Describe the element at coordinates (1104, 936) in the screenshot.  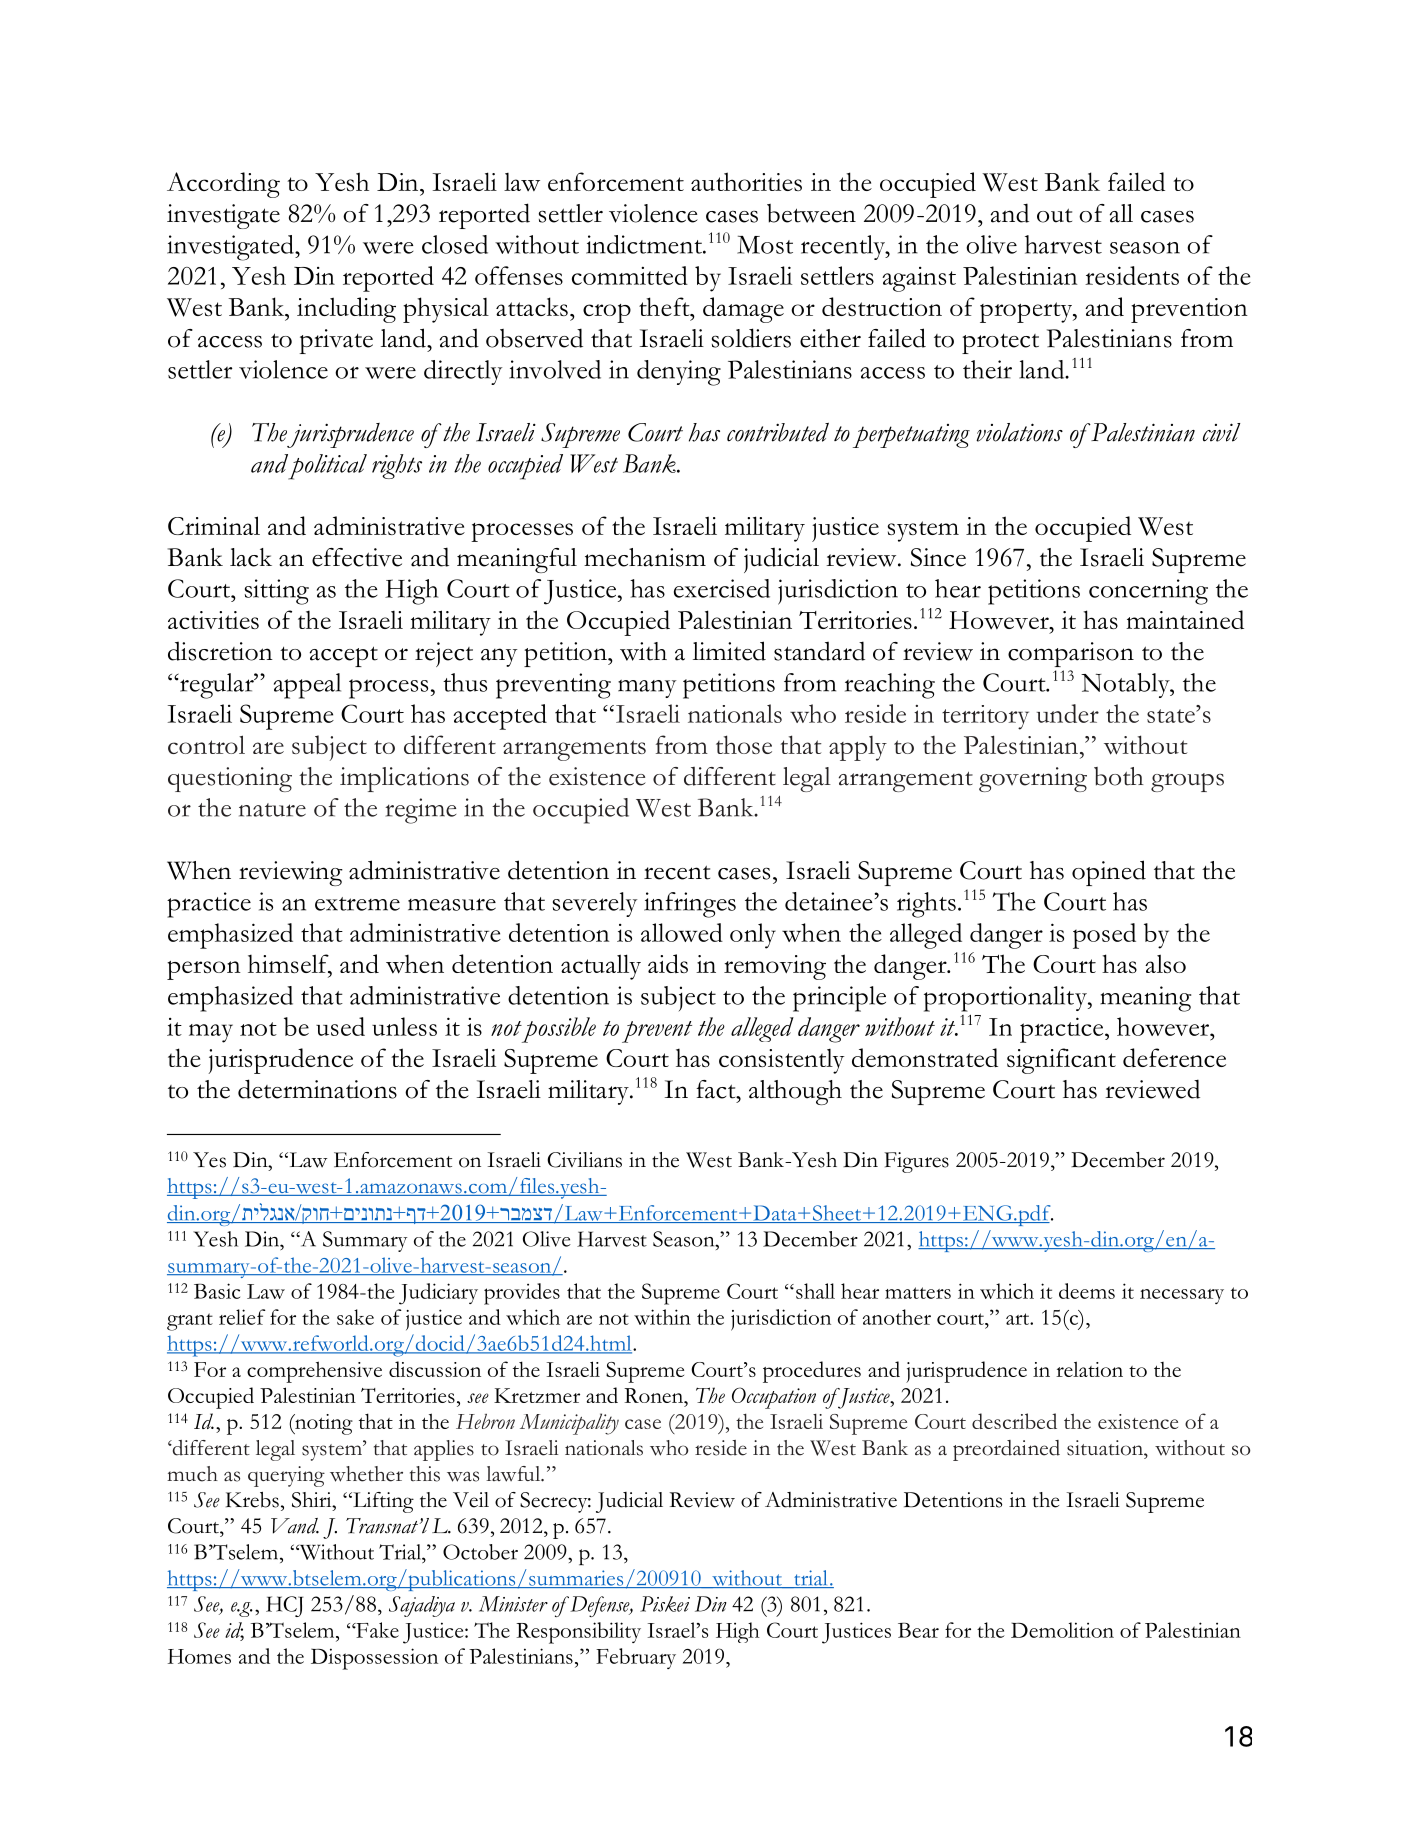
I see `posed` at that location.
